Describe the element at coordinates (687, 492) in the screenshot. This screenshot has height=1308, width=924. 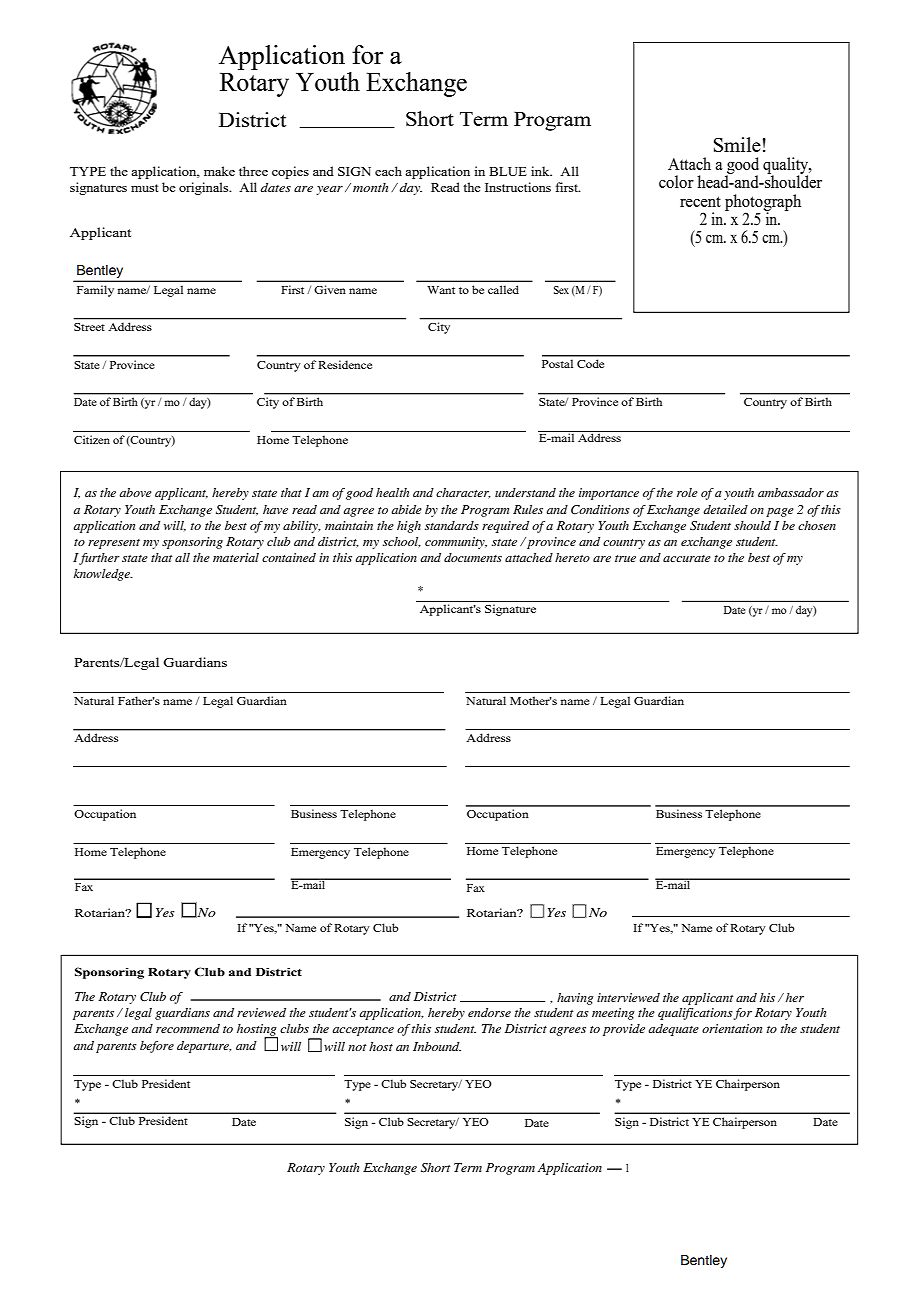
I see `role` at that location.
